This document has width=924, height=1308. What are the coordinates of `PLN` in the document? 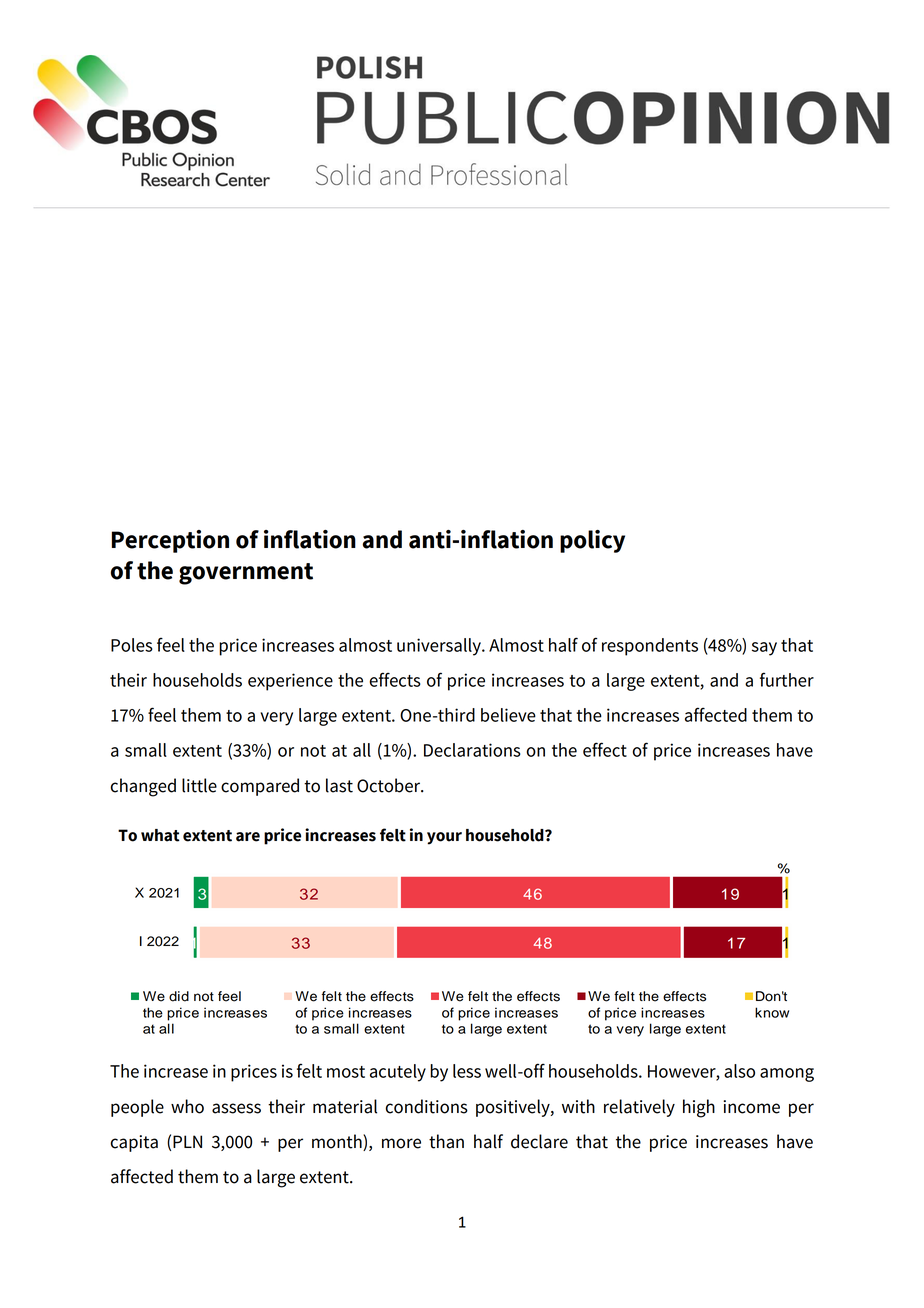 It's located at (187, 1141).
